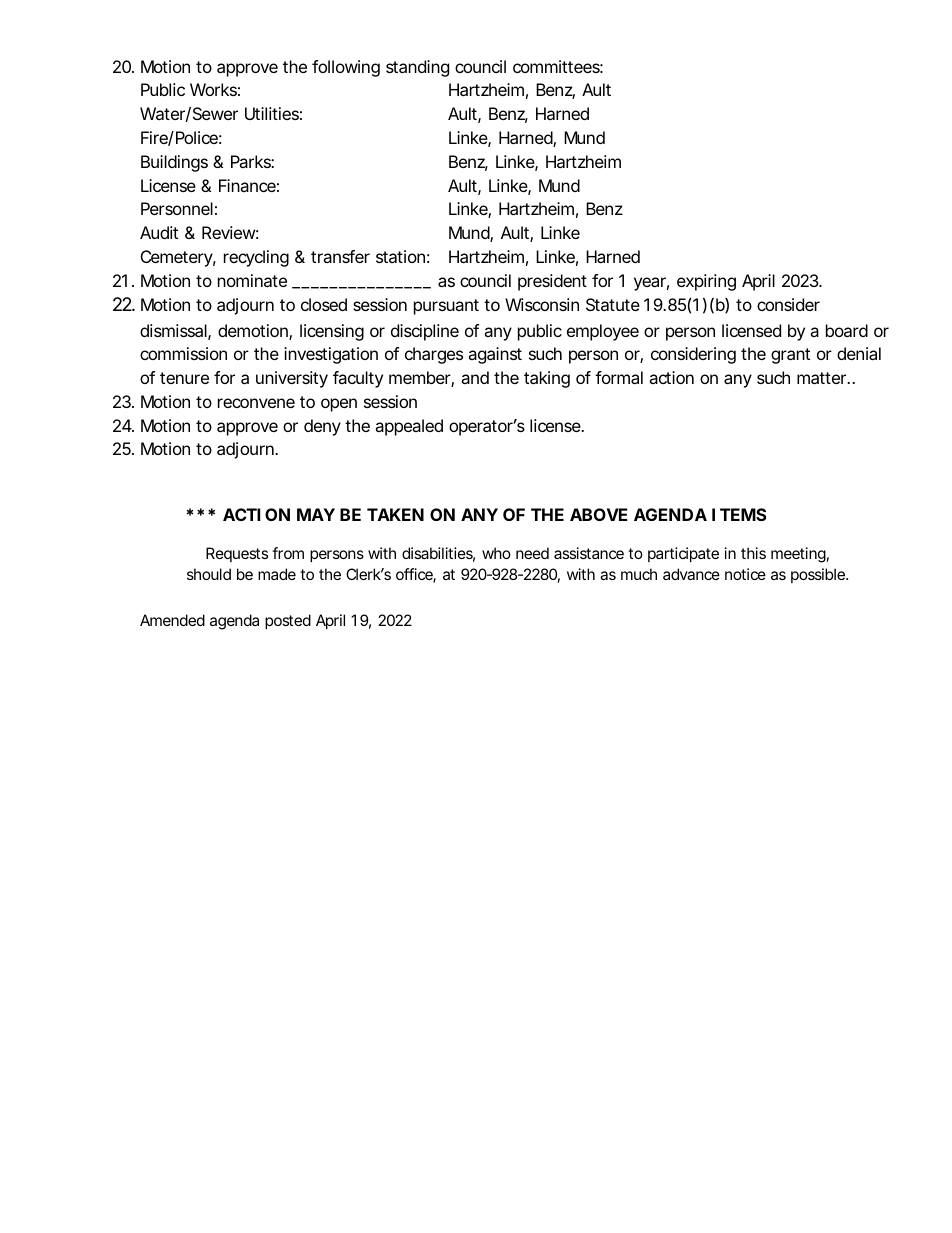 This screenshot has height=1233, width=952. Describe the element at coordinates (417, 68) in the screenshot. I see `standing` at that location.
